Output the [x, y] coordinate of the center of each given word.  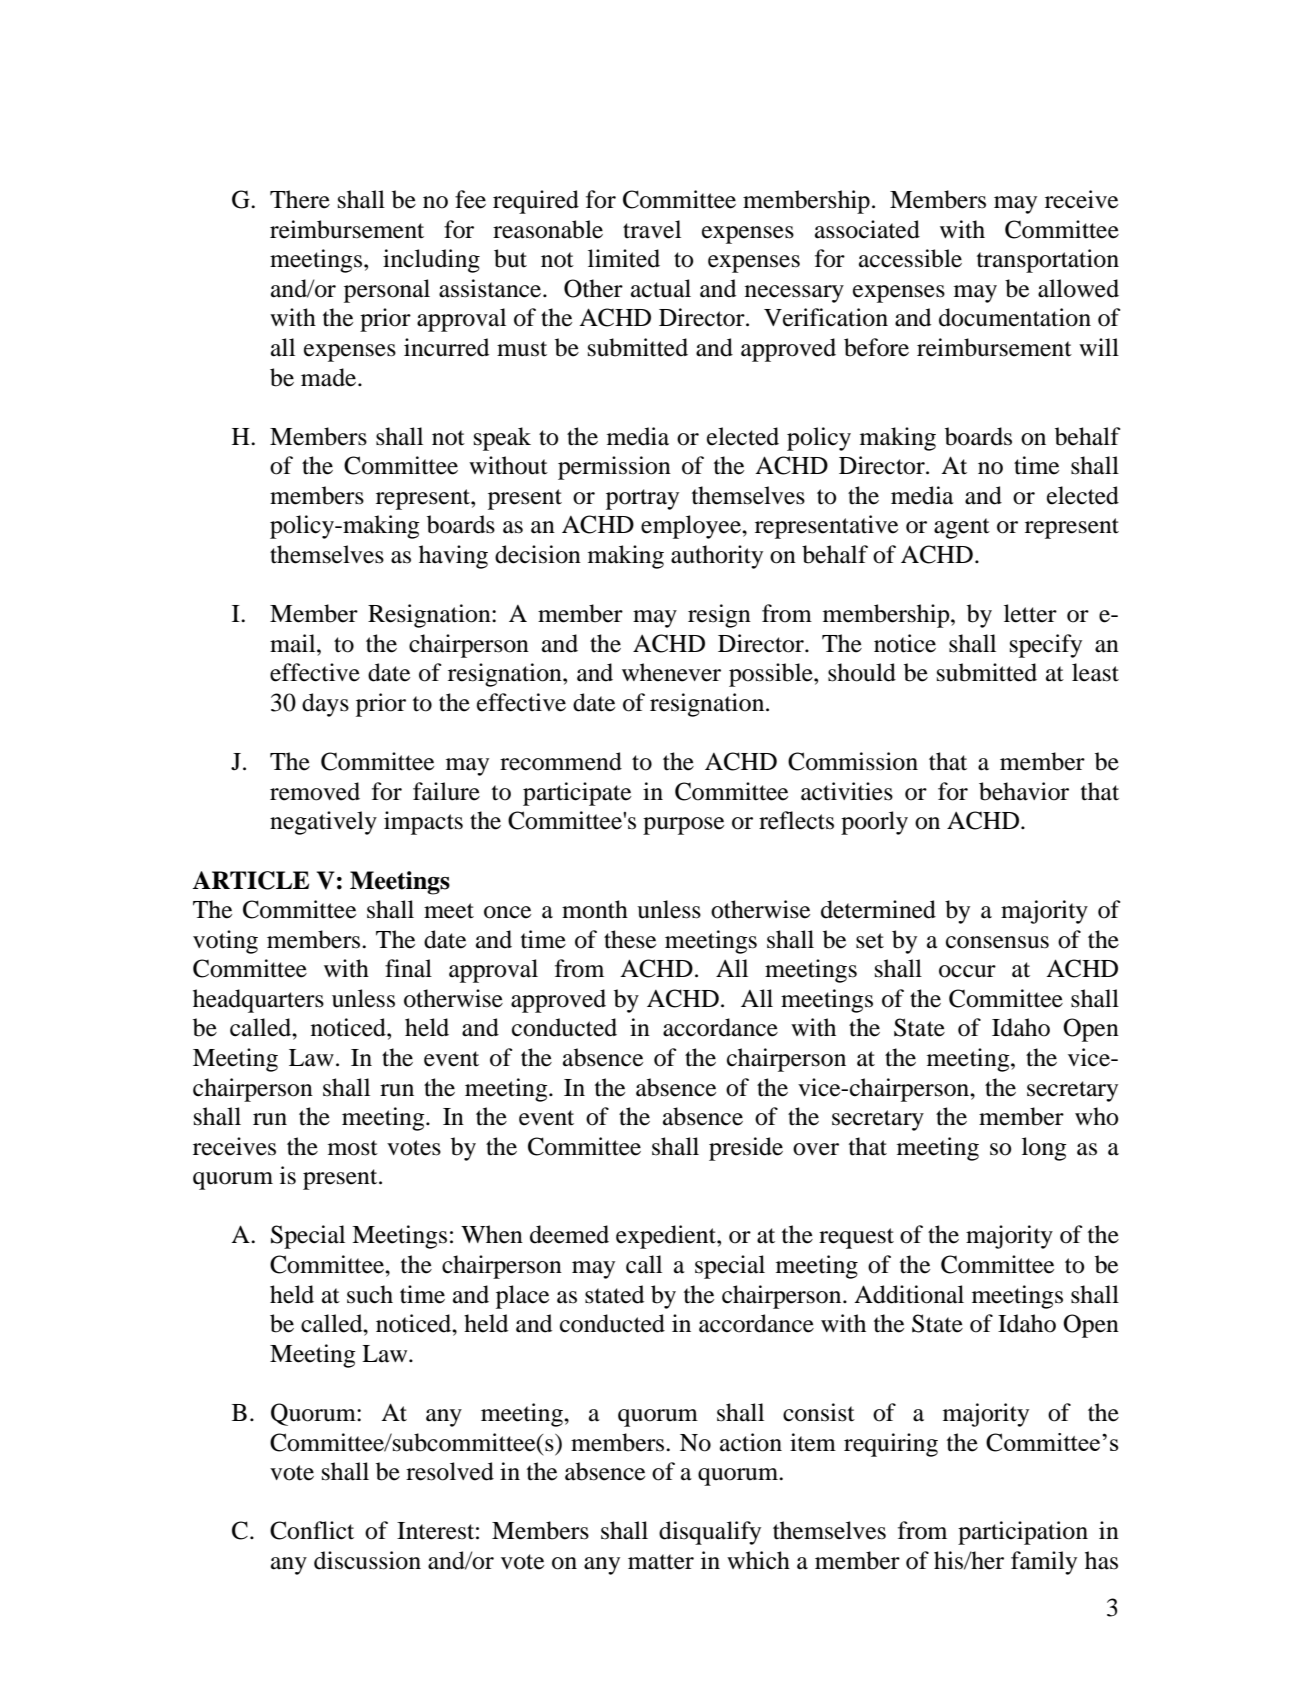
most [353, 1148]
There [300, 199]
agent [962, 528]
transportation [1048, 261]
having [453, 557]
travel [652, 229]
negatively [323, 823]
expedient [667, 1237]
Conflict [312, 1530]
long [1044, 1149]
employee [692, 527]
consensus [997, 942]
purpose [683, 826]
